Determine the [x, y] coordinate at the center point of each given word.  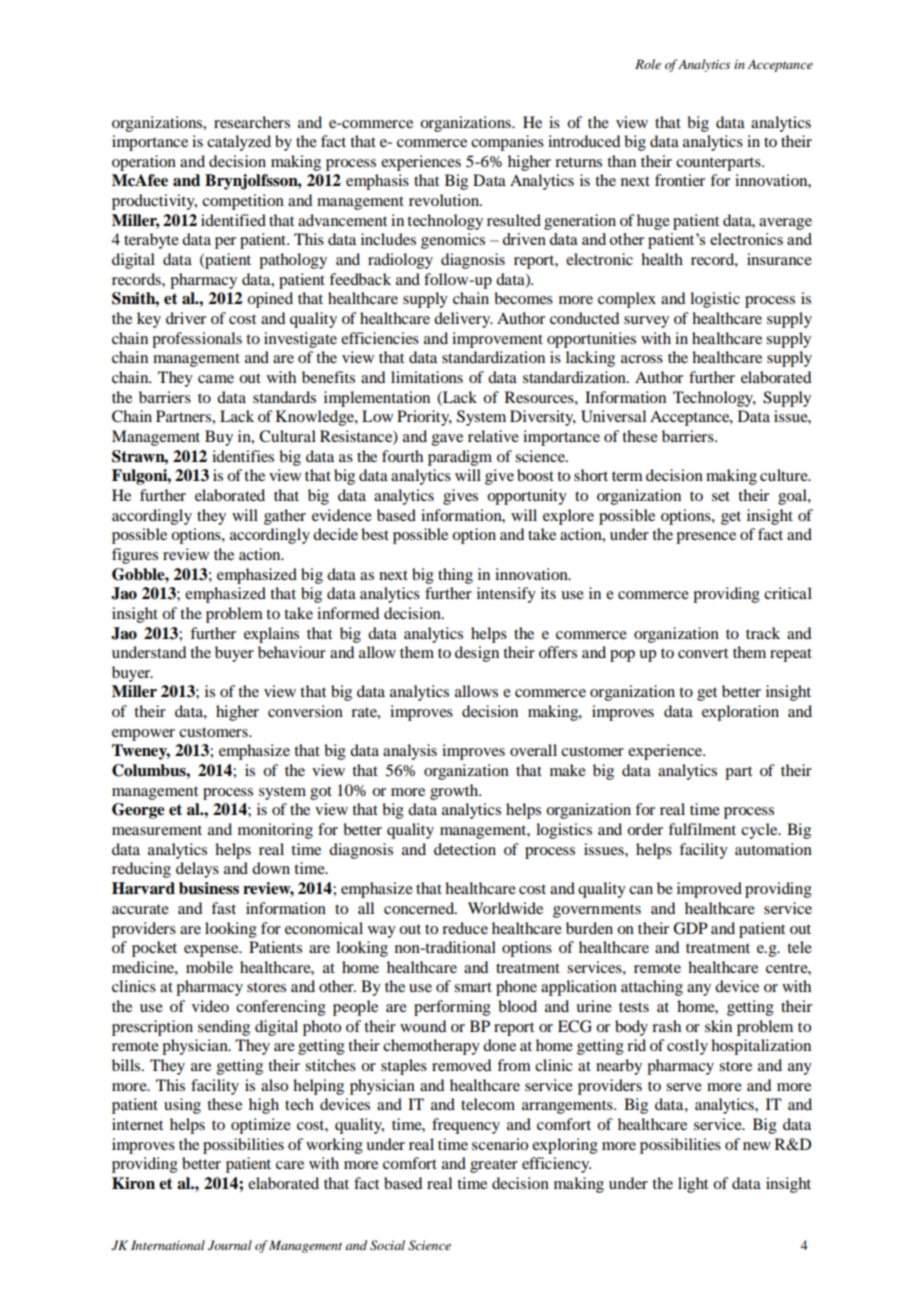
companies [507, 143]
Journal [230, 1245]
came [216, 379]
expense [212, 951]
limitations [427, 377]
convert [703, 653]
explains [271, 635]
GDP [690, 928]
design [477, 654]
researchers [252, 122]
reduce [465, 928]
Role [648, 64]
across [642, 359]
